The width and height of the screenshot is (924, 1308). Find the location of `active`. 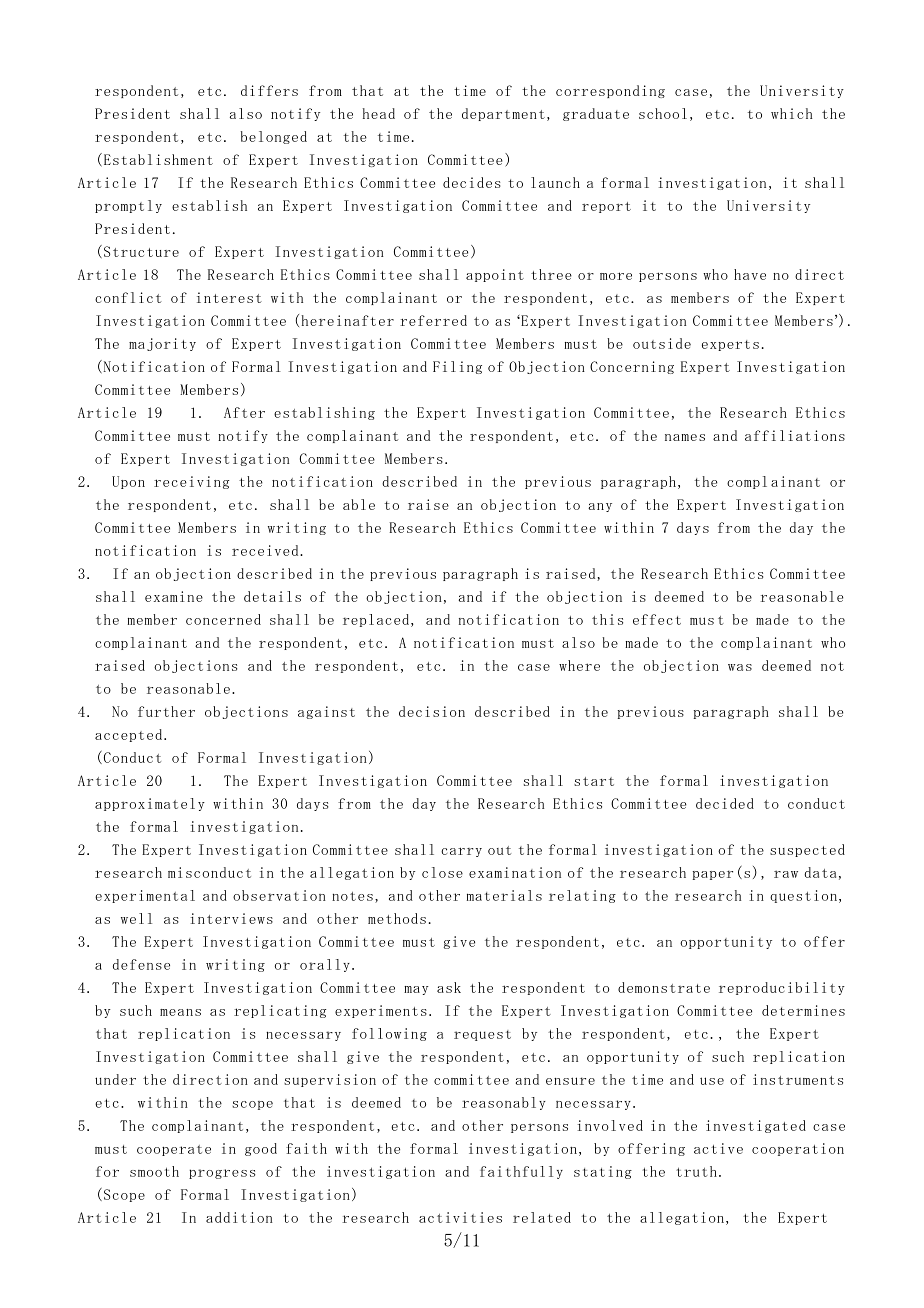

active is located at coordinates (718, 1148).
